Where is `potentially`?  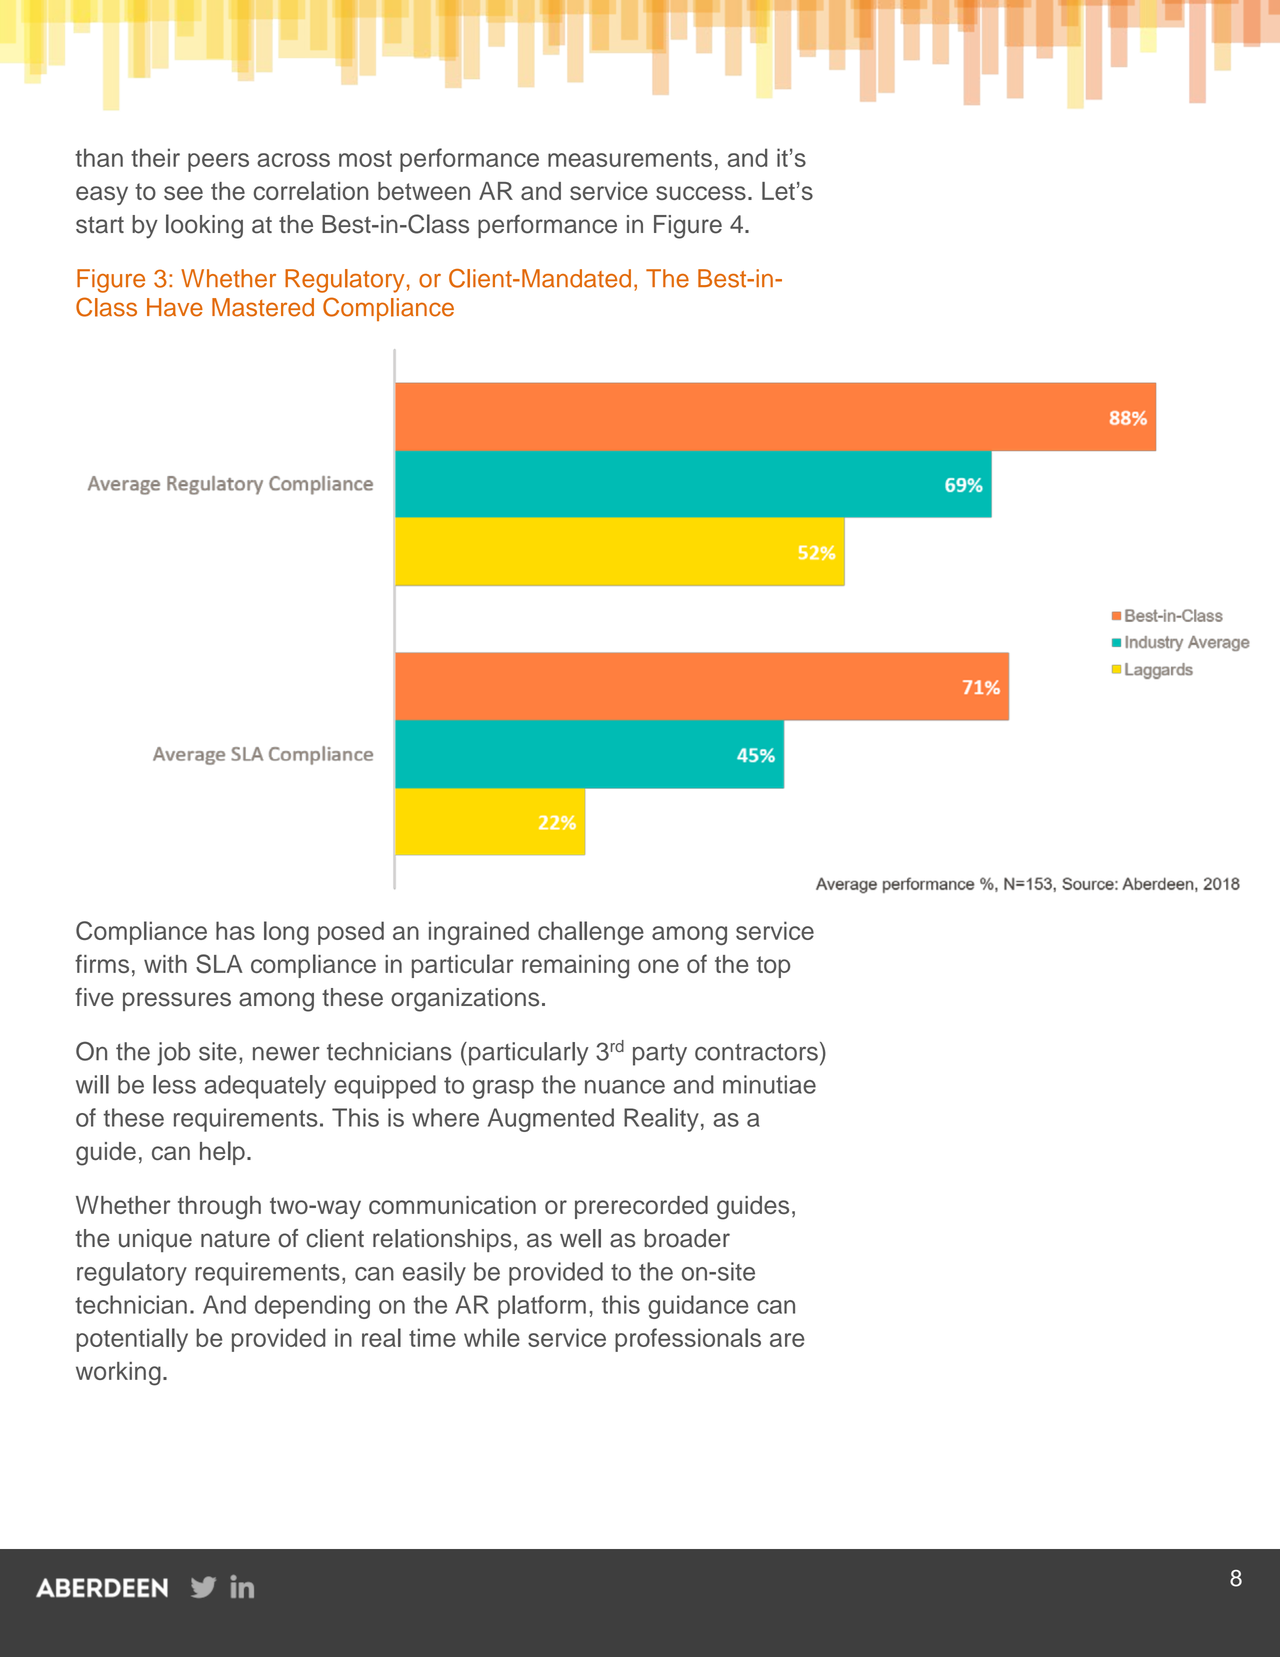
potentially is located at coordinates (132, 1340).
